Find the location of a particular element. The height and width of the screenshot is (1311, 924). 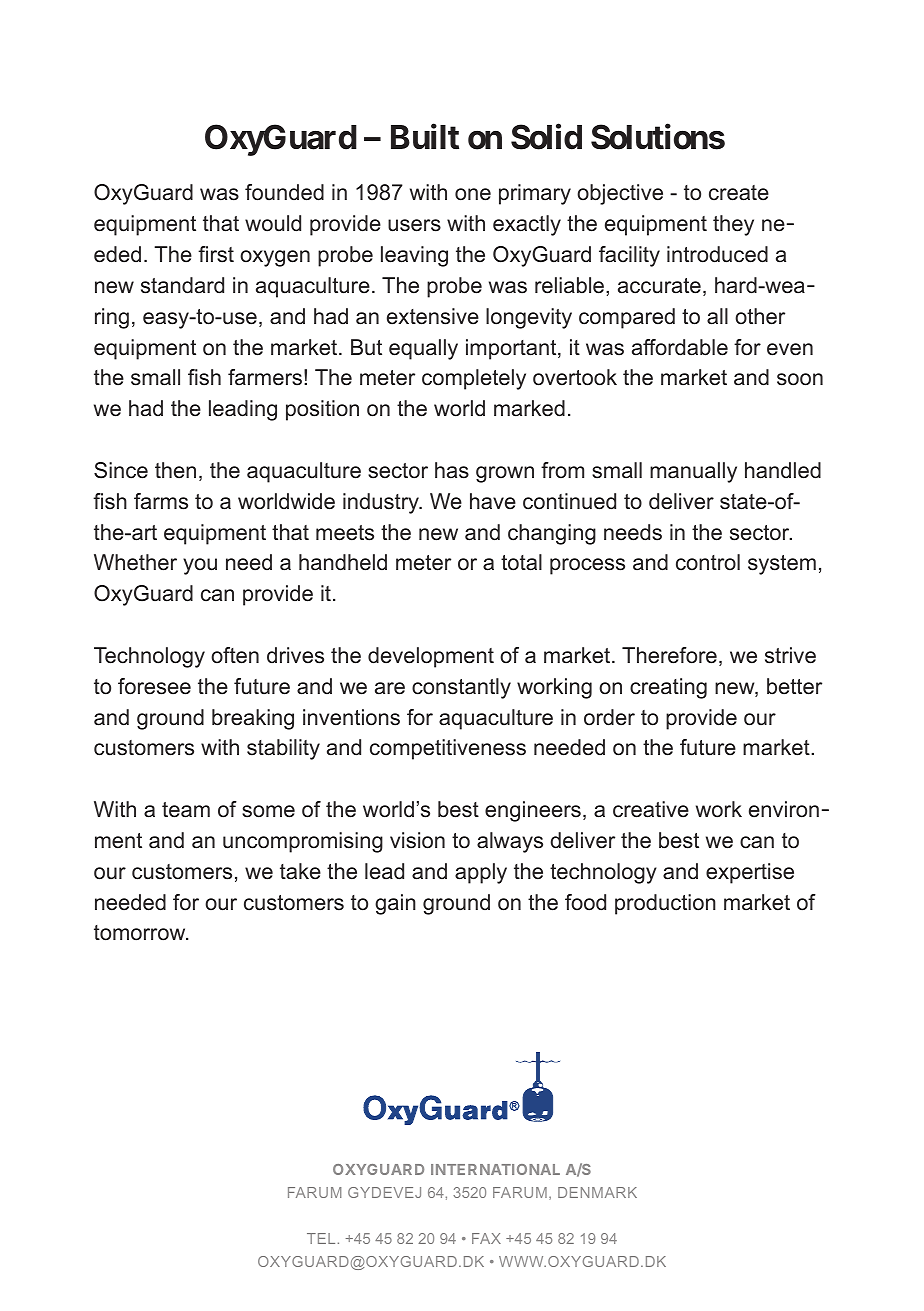

INTERNATIONAL is located at coordinates (495, 1169).
